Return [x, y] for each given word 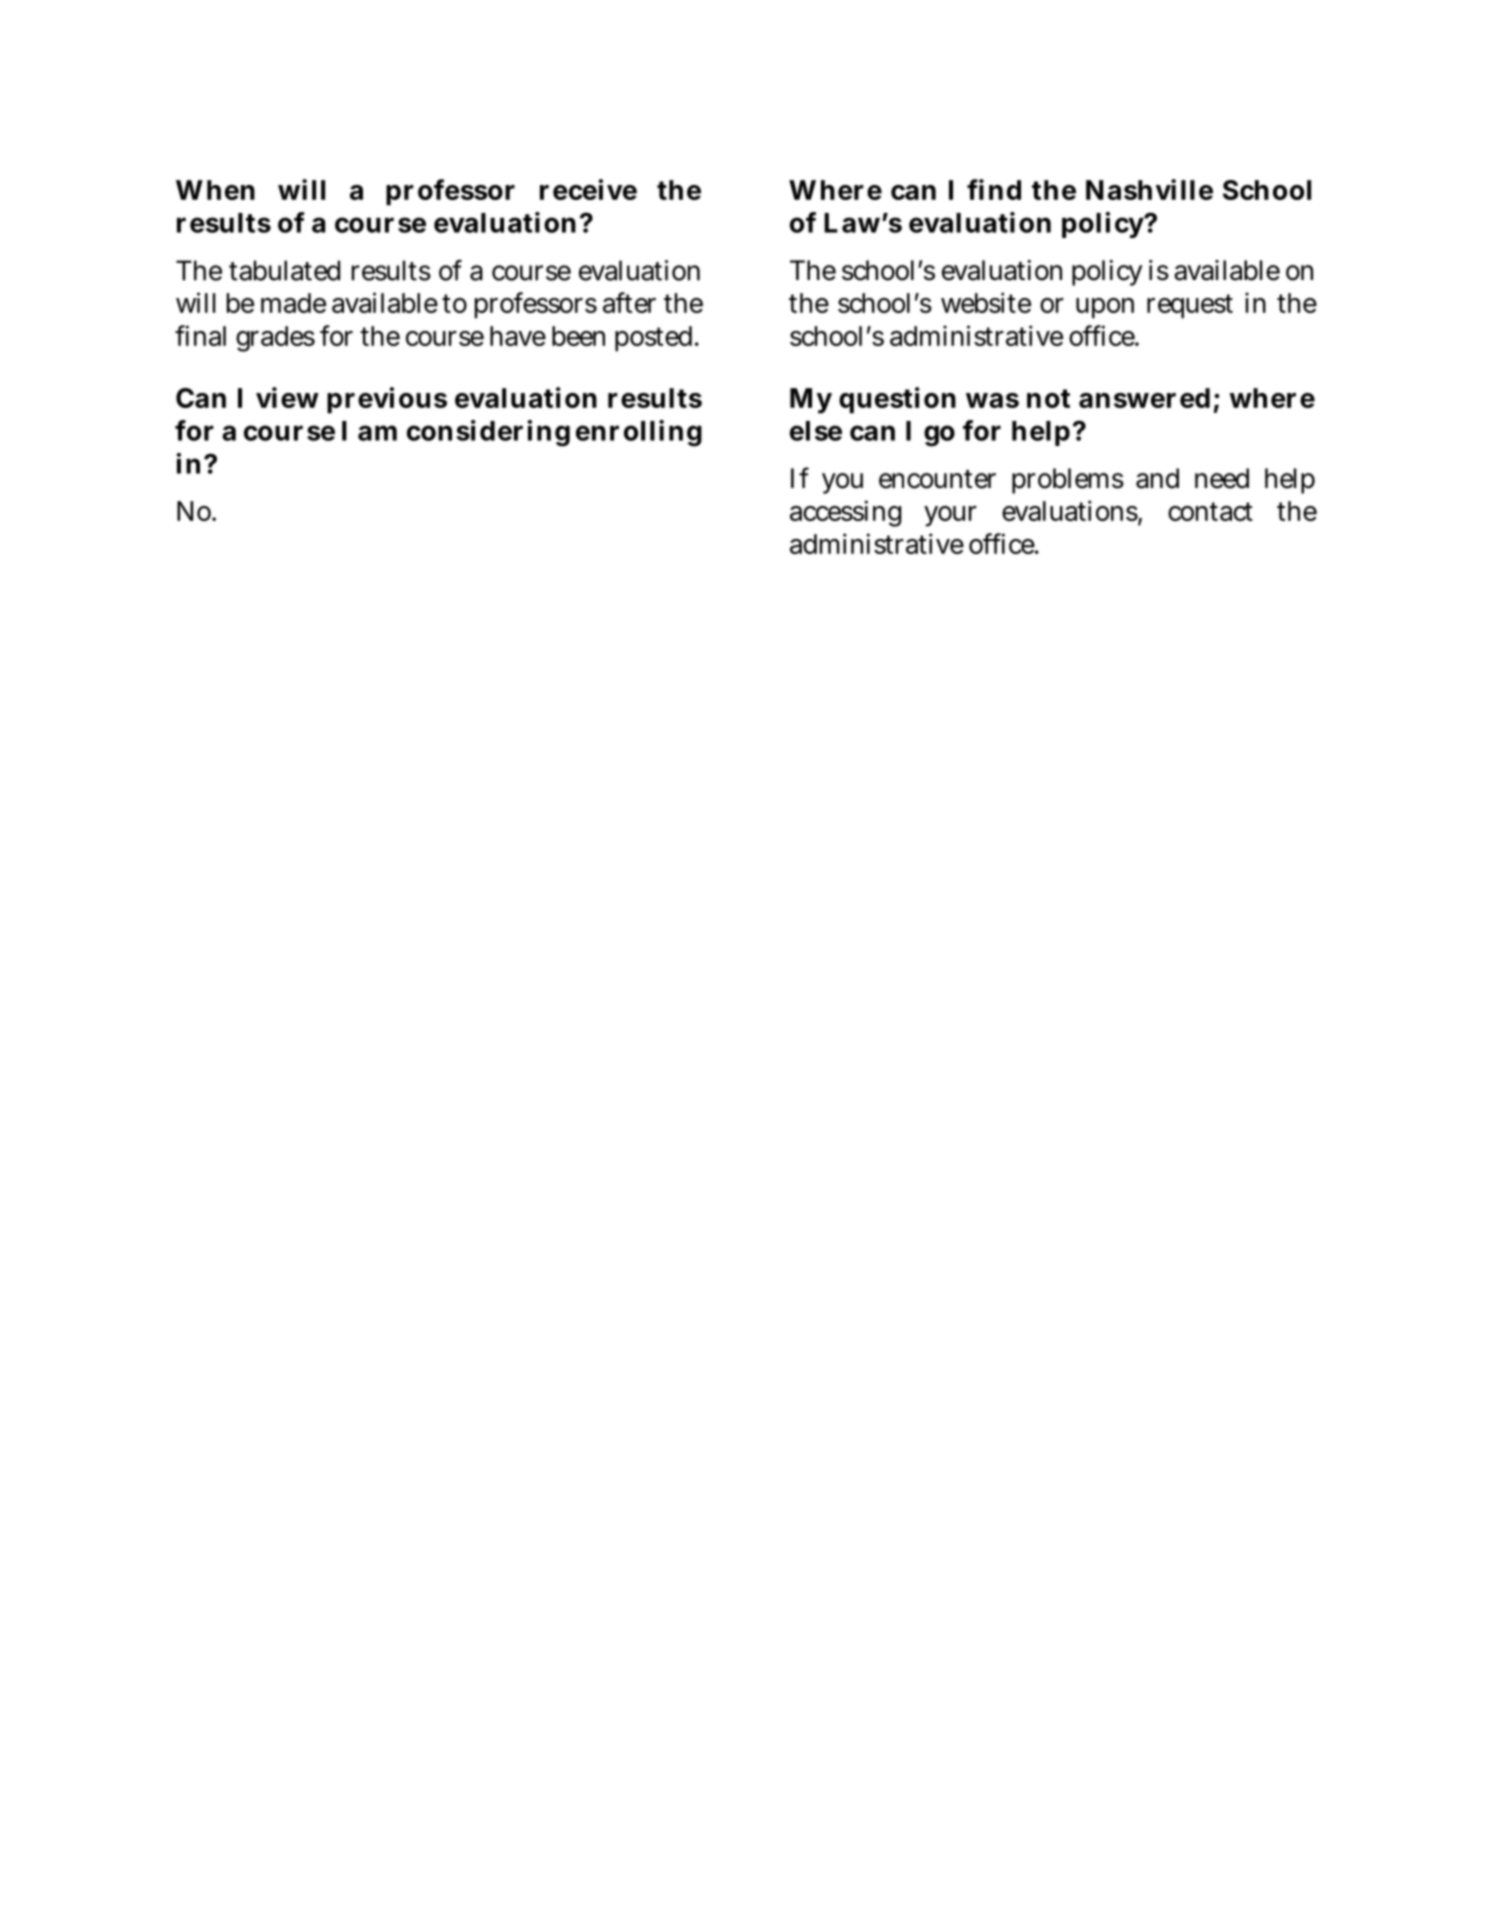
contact [1210, 511]
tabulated [284, 270]
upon [1105, 308]
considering [488, 433]
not [1048, 398]
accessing [845, 513]
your [950, 516]
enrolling [639, 433]
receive [588, 189]
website [986, 302]
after [629, 302]
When [215, 190]
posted [655, 339]
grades [275, 339]
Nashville [1149, 189]
